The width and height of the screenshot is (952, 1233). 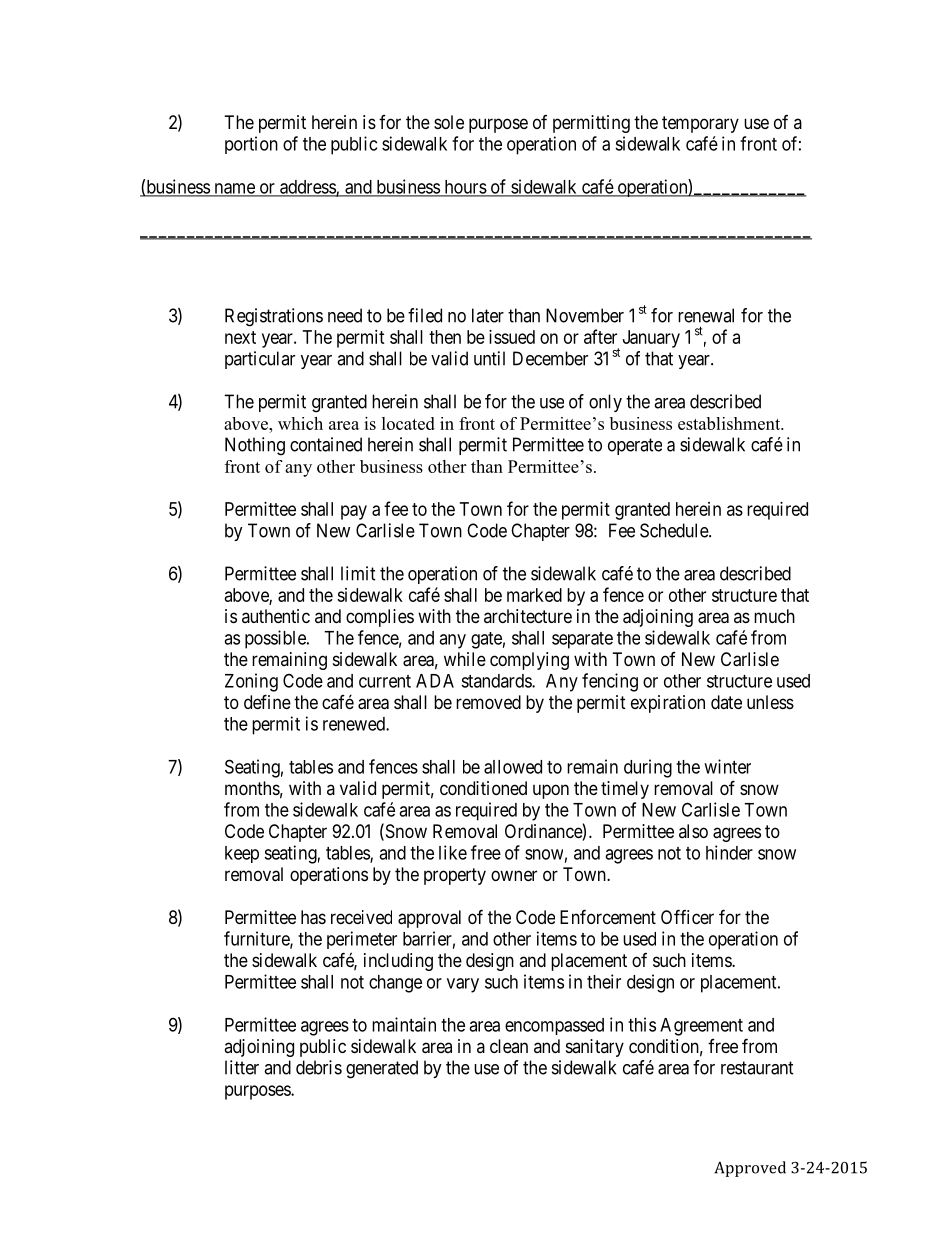 What do you see at coordinates (408, 423) in the screenshot?
I see `located` at bounding box center [408, 423].
